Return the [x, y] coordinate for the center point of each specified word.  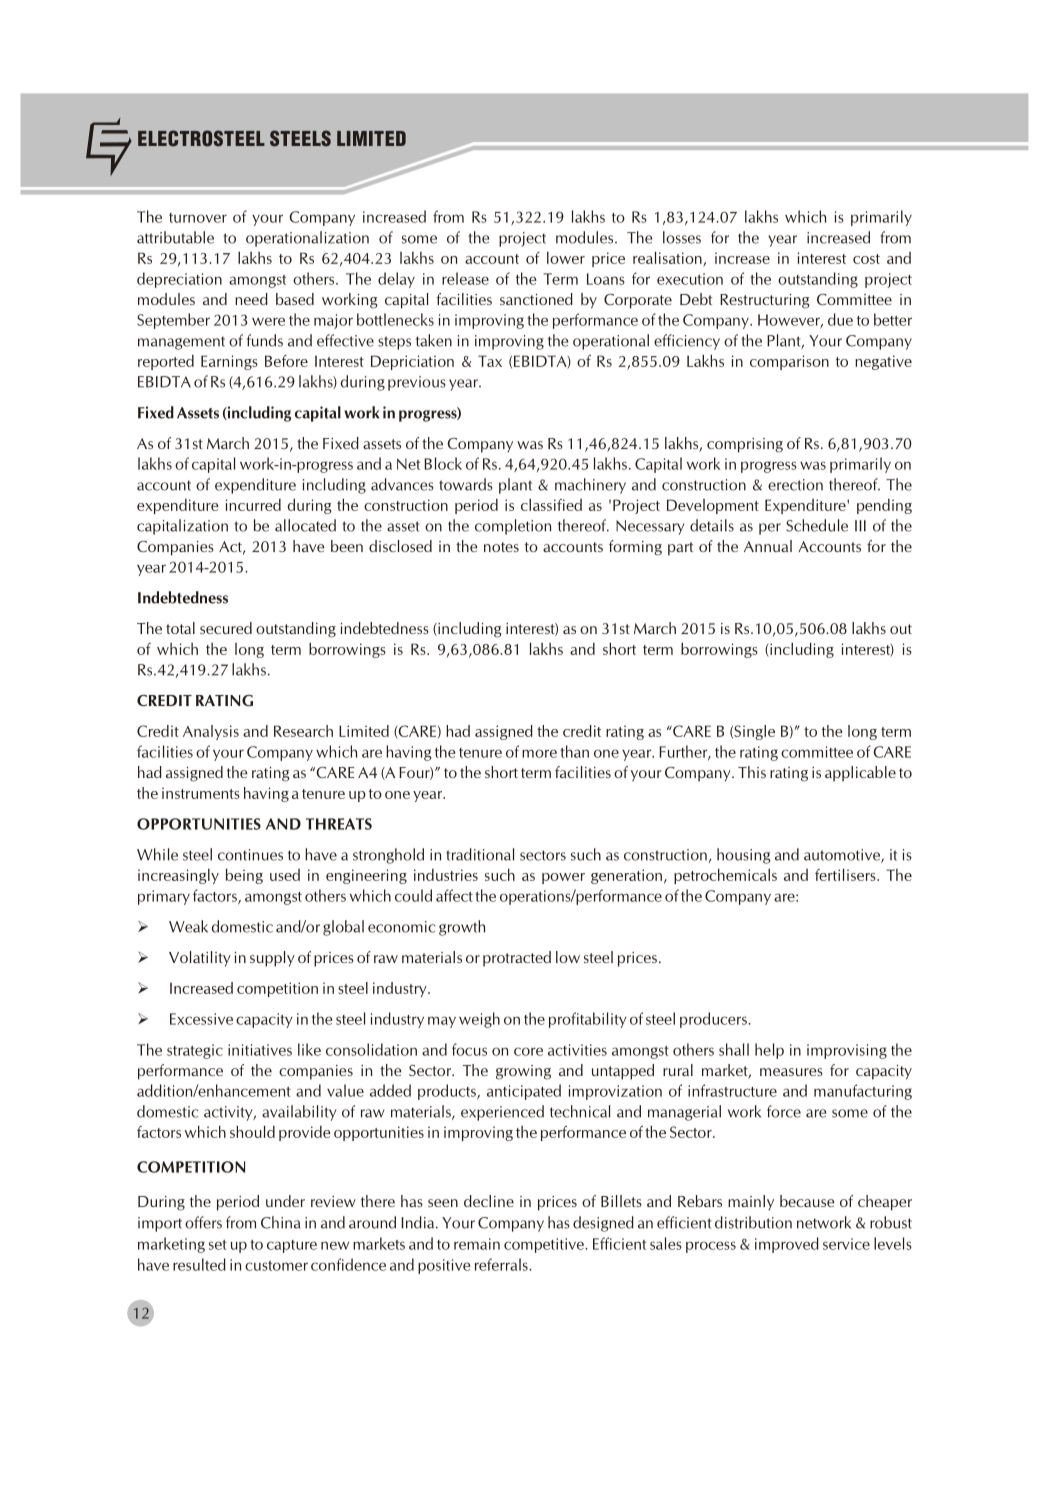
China [280, 1222]
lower [566, 258]
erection [795, 485]
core [528, 1051]
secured [226, 628]
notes [501, 547]
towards [466, 484]
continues [250, 855]
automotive [843, 856]
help [769, 1051]
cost [866, 259]
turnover [198, 218]
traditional [480, 854]
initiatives [260, 1050]
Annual [768, 546]
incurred [253, 505]
